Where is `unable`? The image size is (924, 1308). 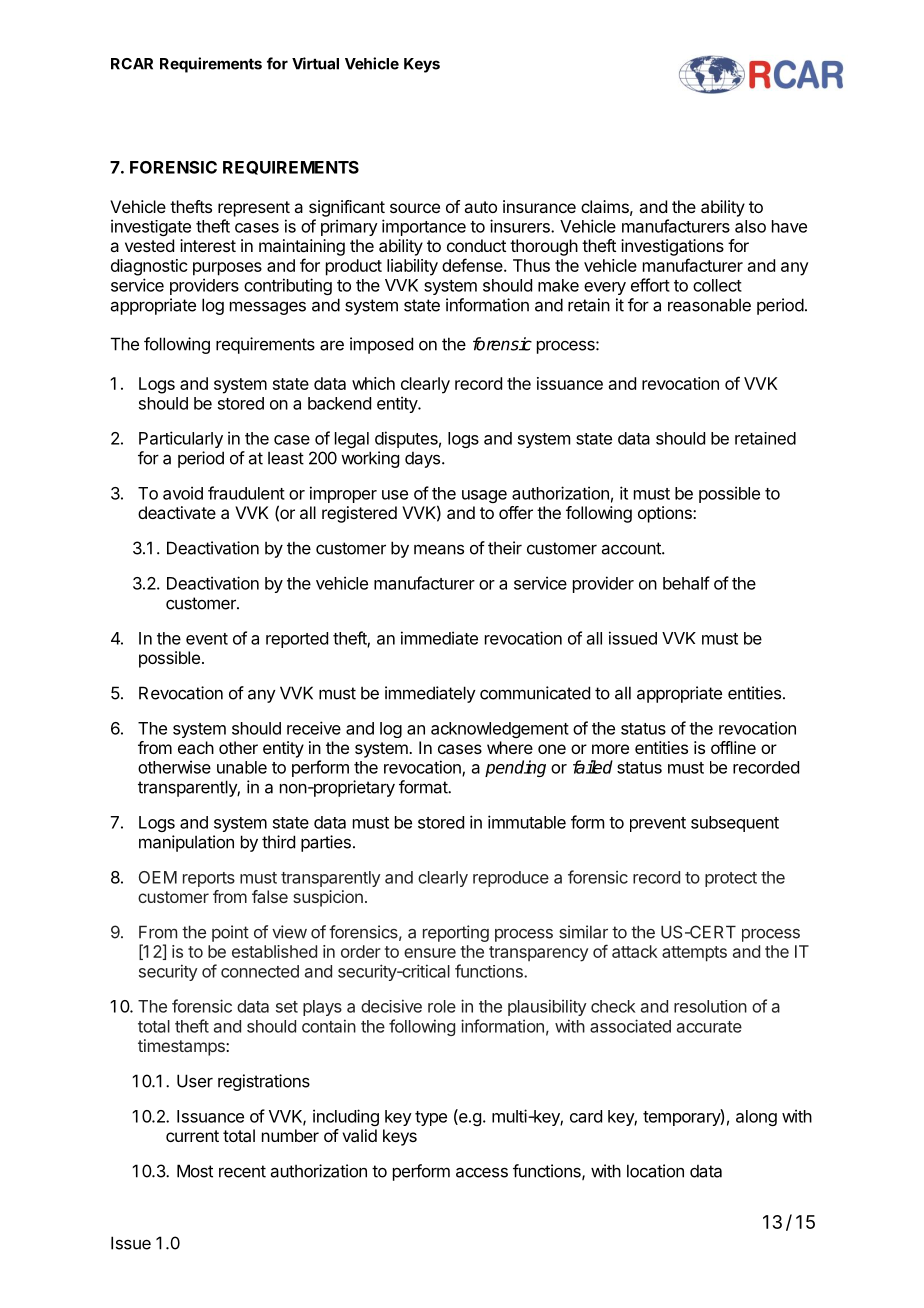
unable is located at coordinates (242, 767).
